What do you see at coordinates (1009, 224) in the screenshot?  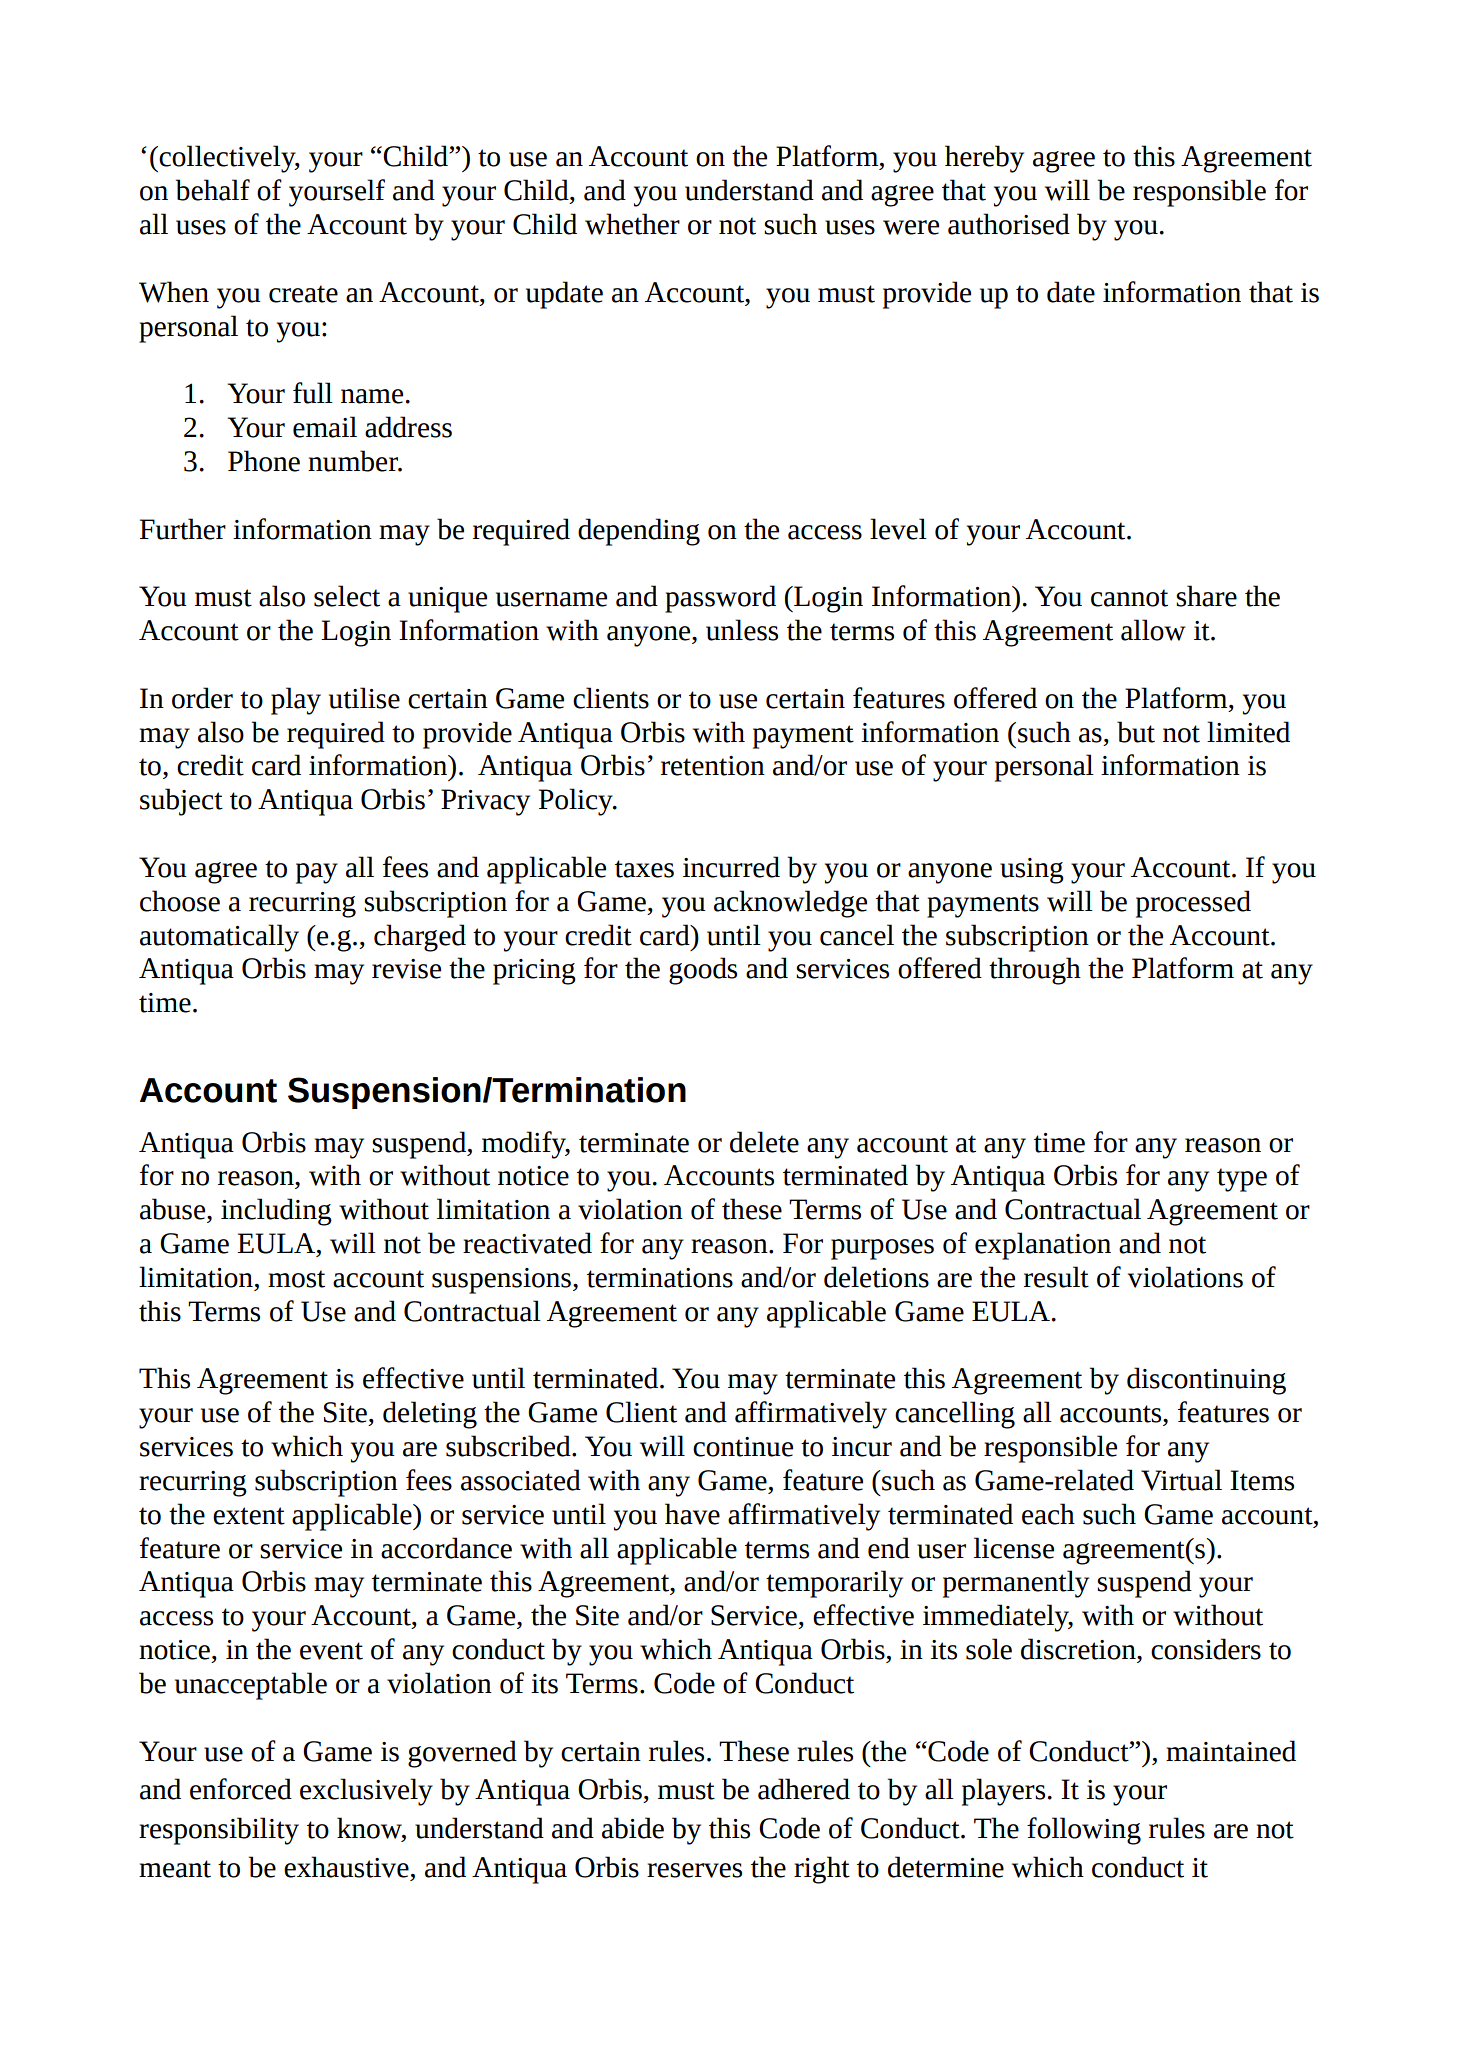 I see `authorised` at bounding box center [1009, 224].
